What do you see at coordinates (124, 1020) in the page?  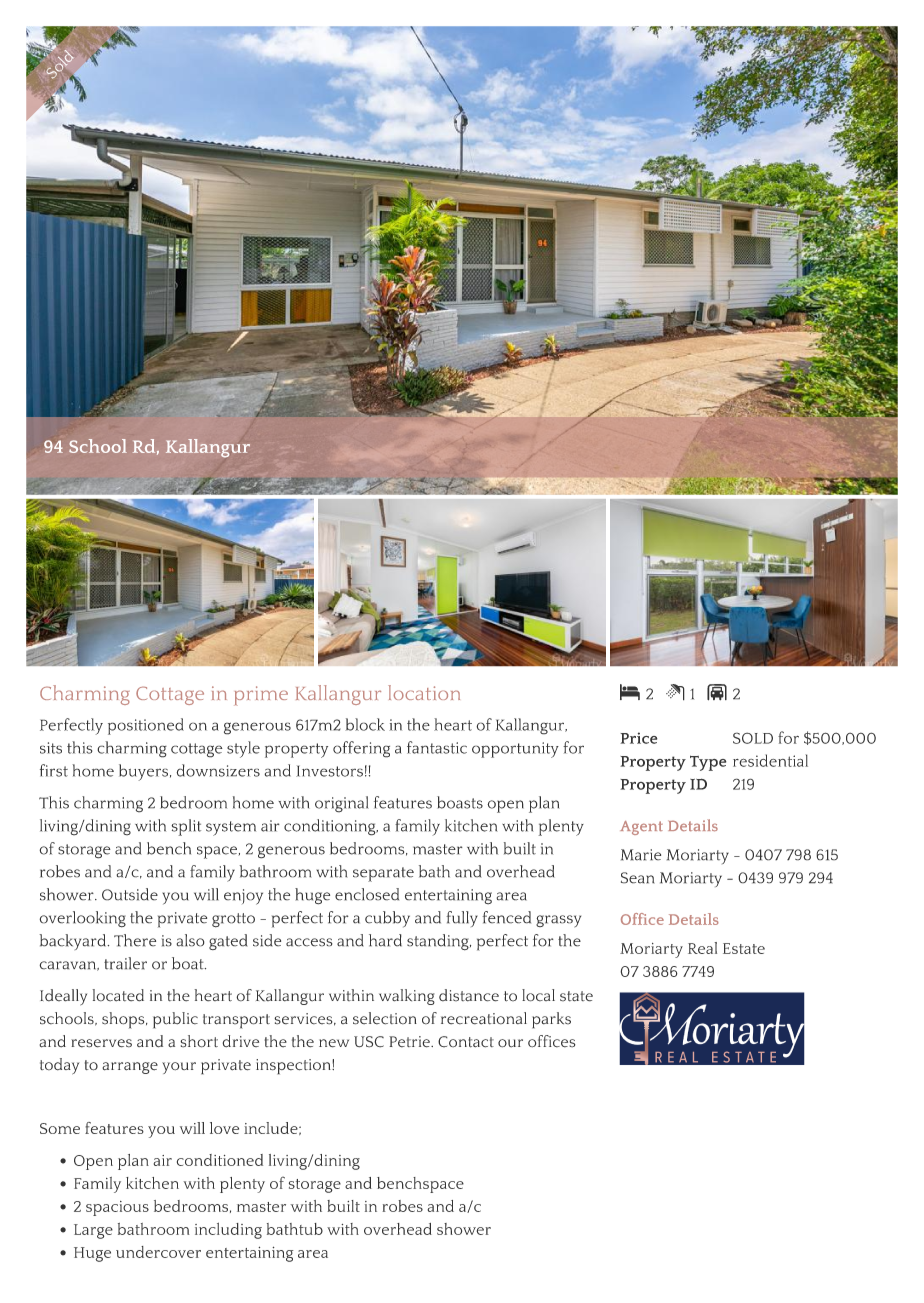 I see `shops` at bounding box center [124, 1020].
